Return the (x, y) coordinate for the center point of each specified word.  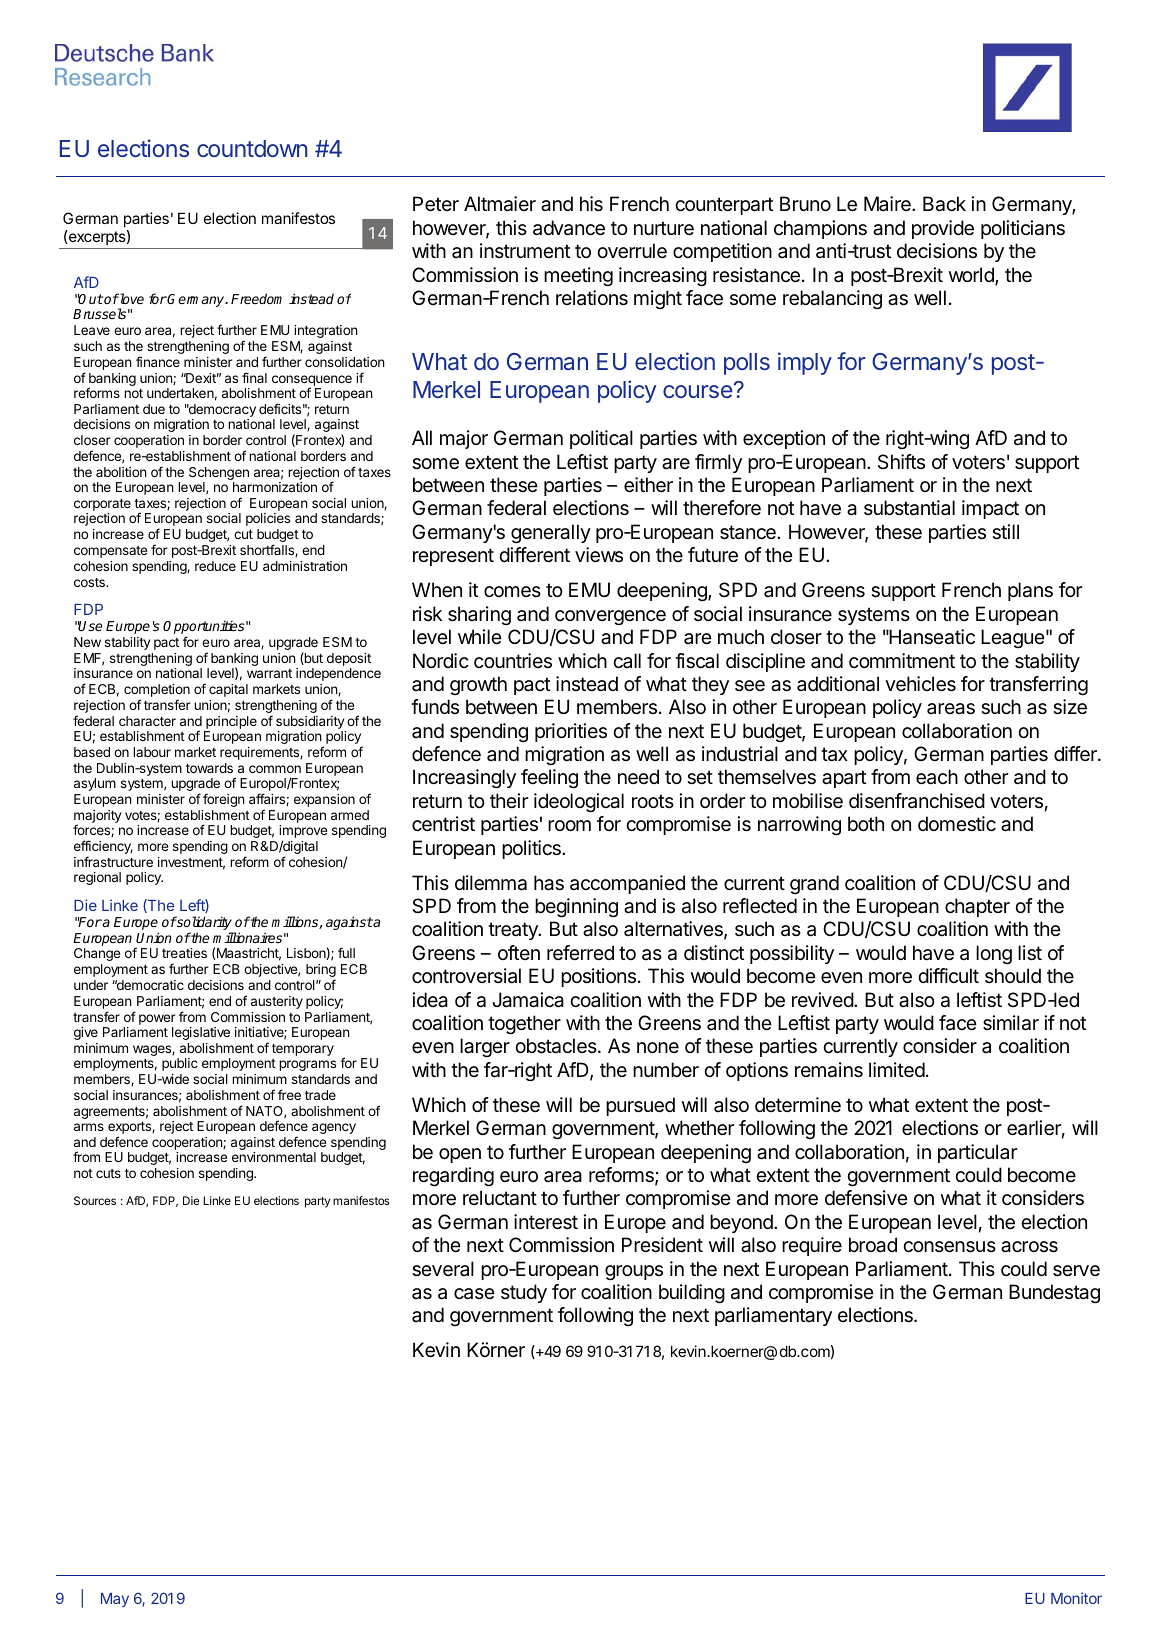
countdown (252, 148)
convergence (610, 618)
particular (977, 1153)
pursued (640, 1106)
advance (569, 228)
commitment (902, 661)
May (115, 1600)
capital (228, 690)
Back (944, 204)
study (524, 1293)
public (180, 1064)
